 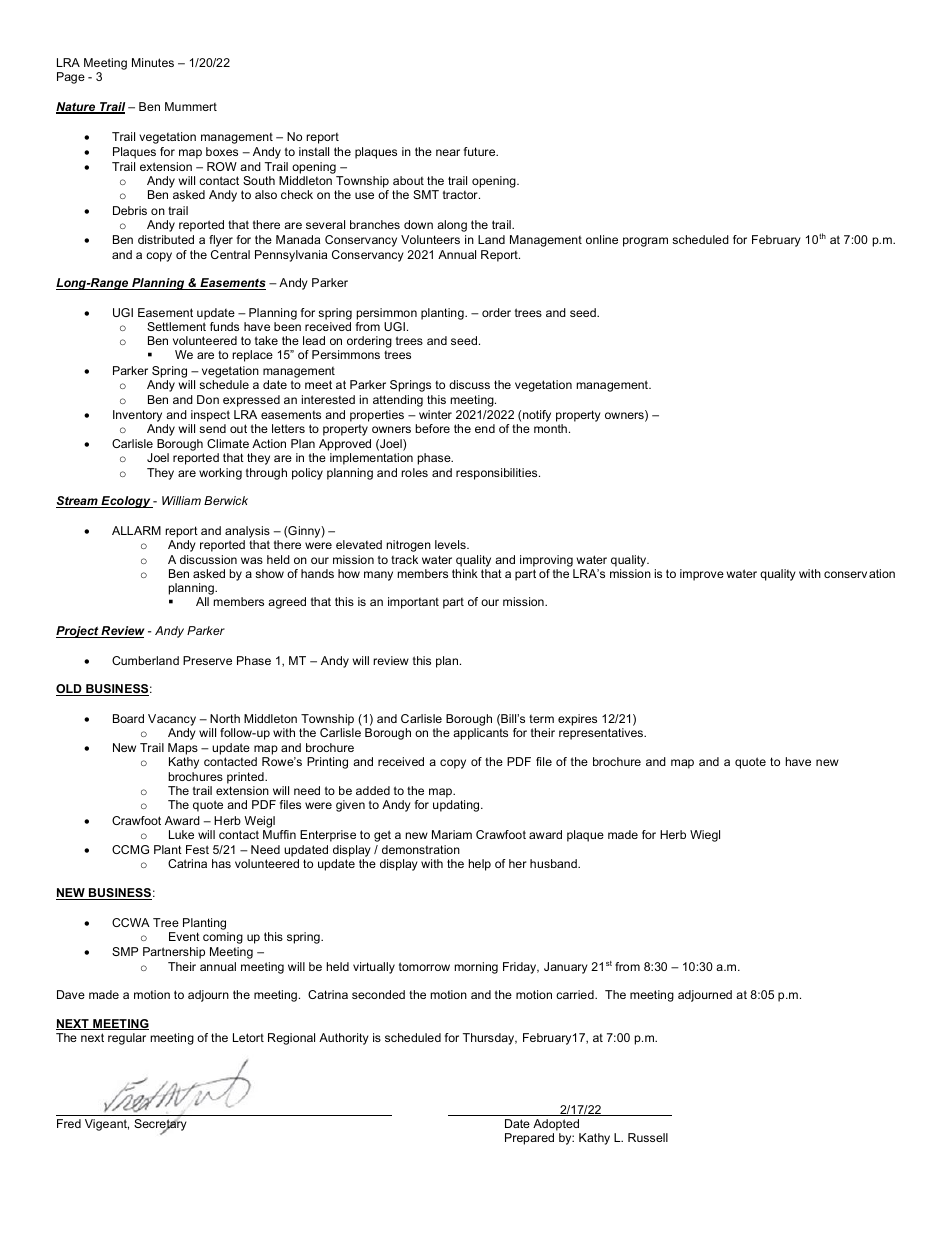 I want to click on Project, so click(x=78, y=632).
